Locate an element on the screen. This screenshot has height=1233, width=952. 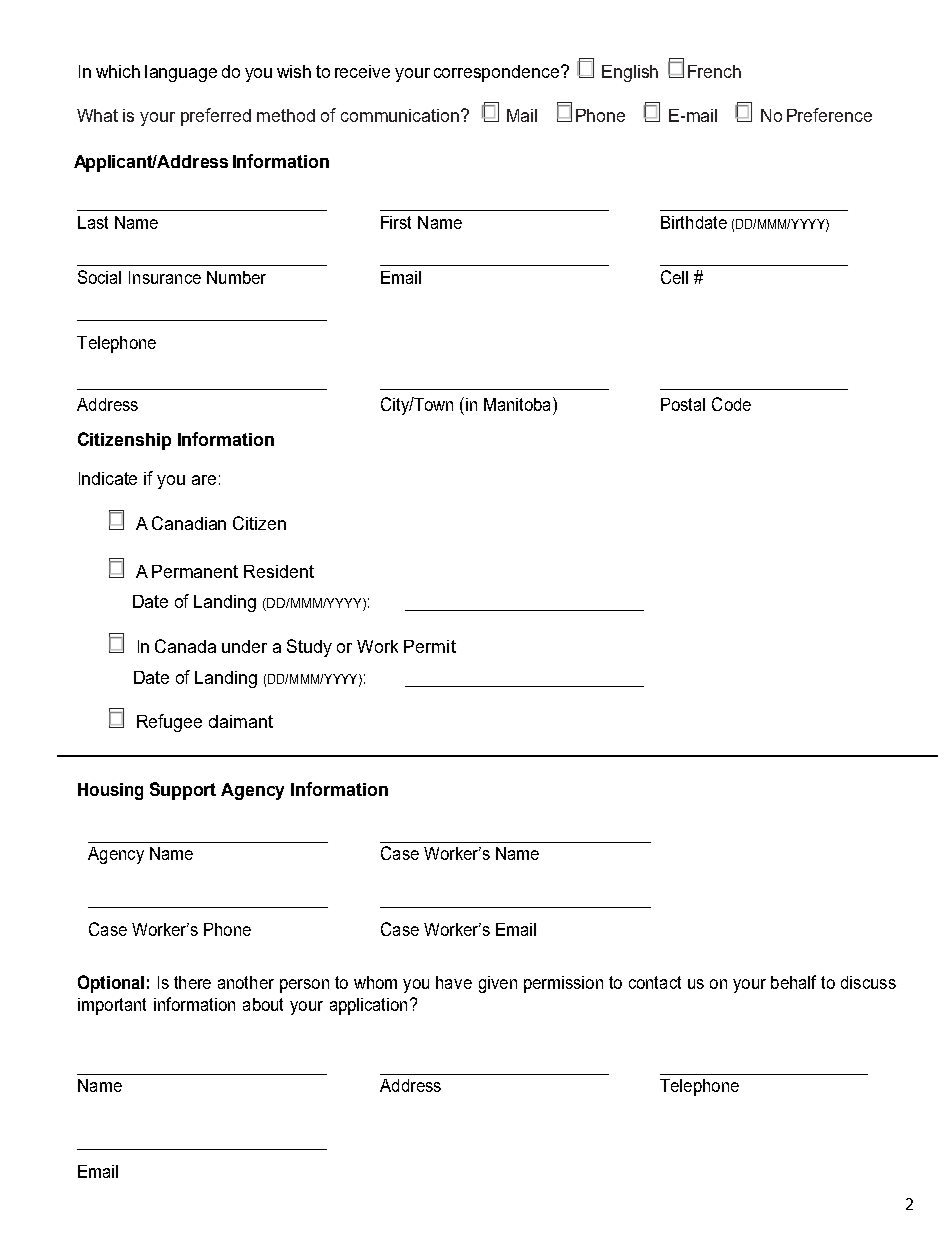
given is located at coordinates (498, 984).
